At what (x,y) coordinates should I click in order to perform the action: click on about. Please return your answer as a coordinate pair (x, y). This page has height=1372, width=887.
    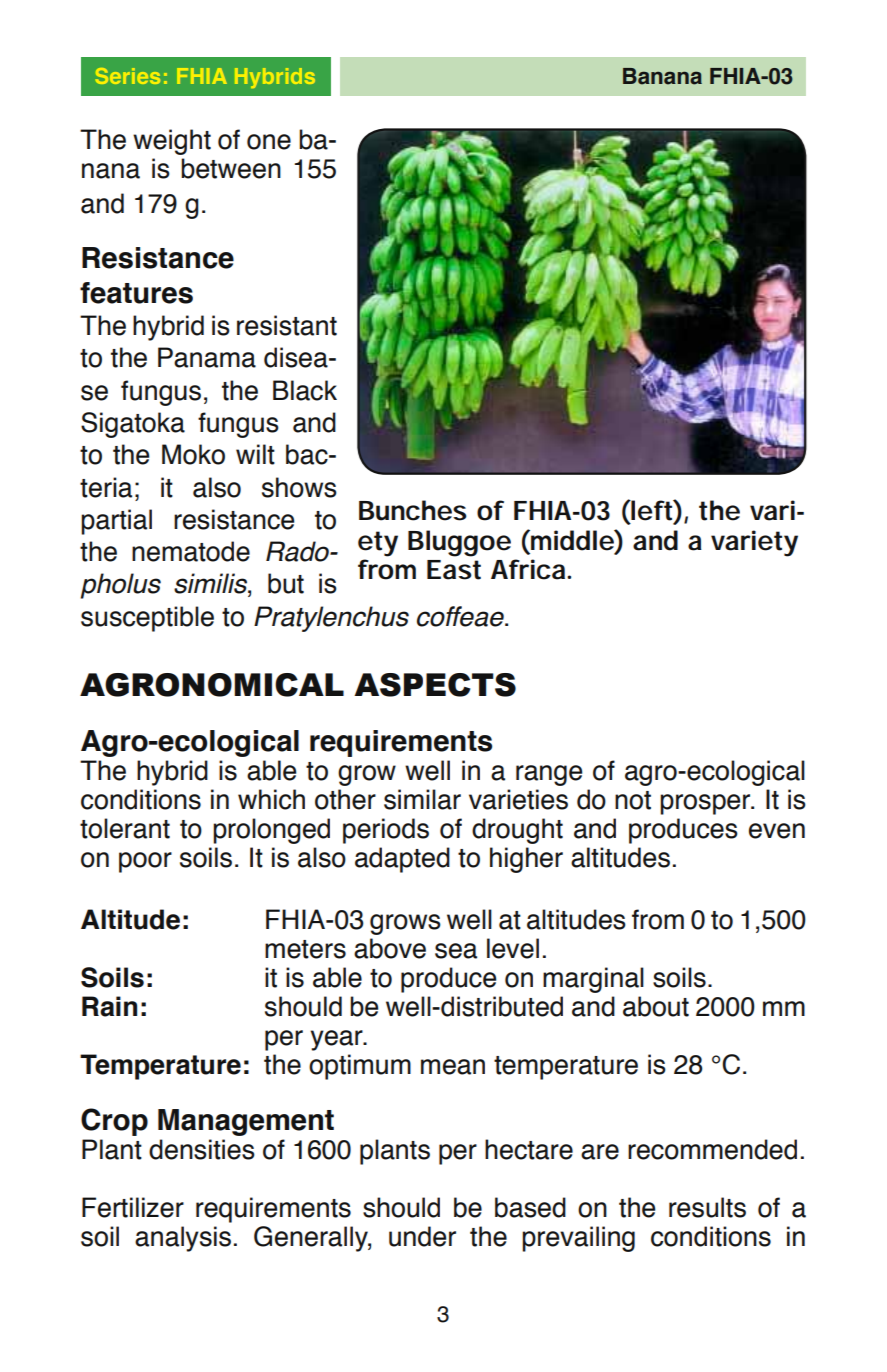
    Looking at the image, I should click on (656, 1006).
